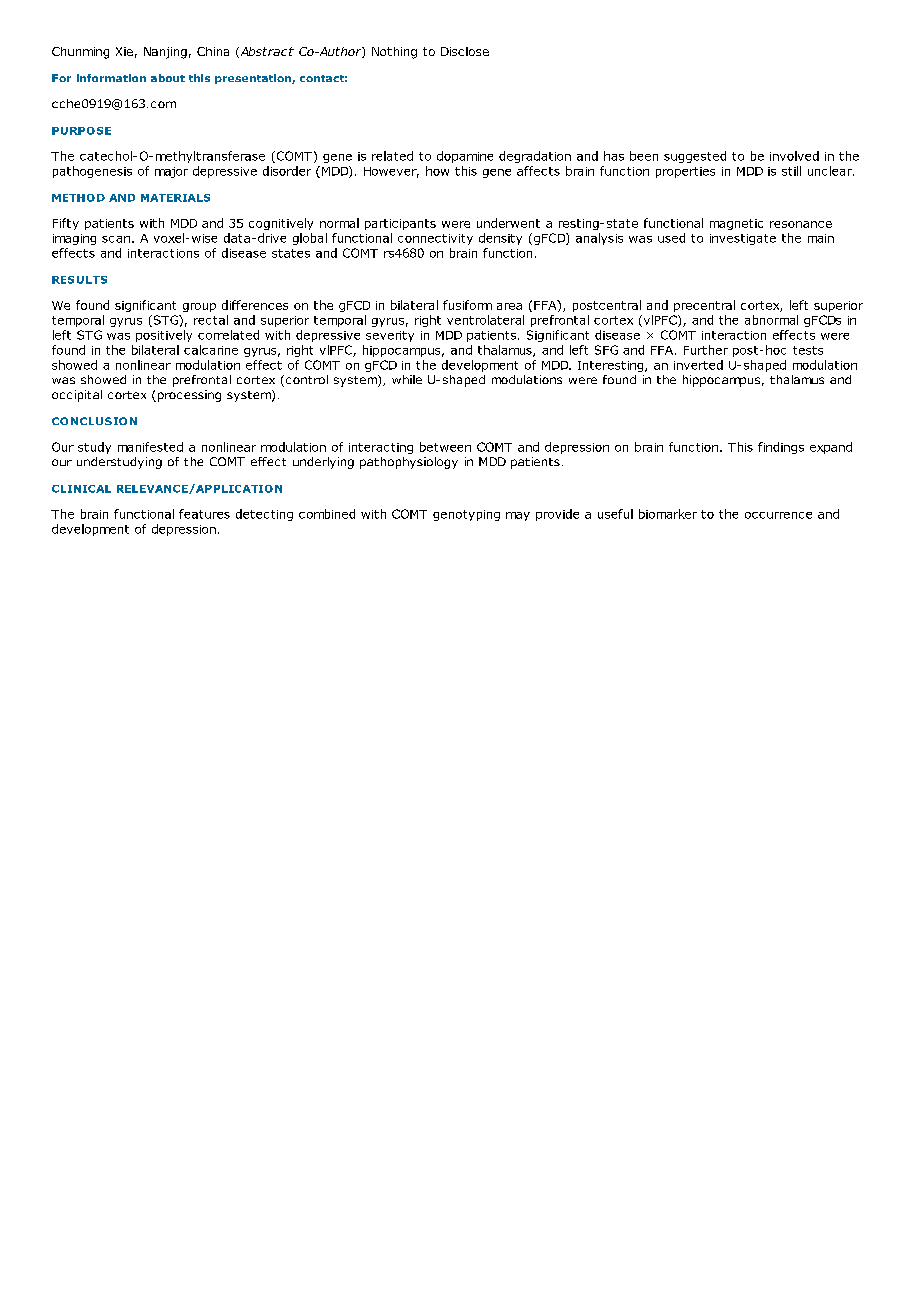 This screenshot has width=924, height=1308. What do you see at coordinates (400, 224) in the screenshot?
I see `participants` at bounding box center [400, 224].
